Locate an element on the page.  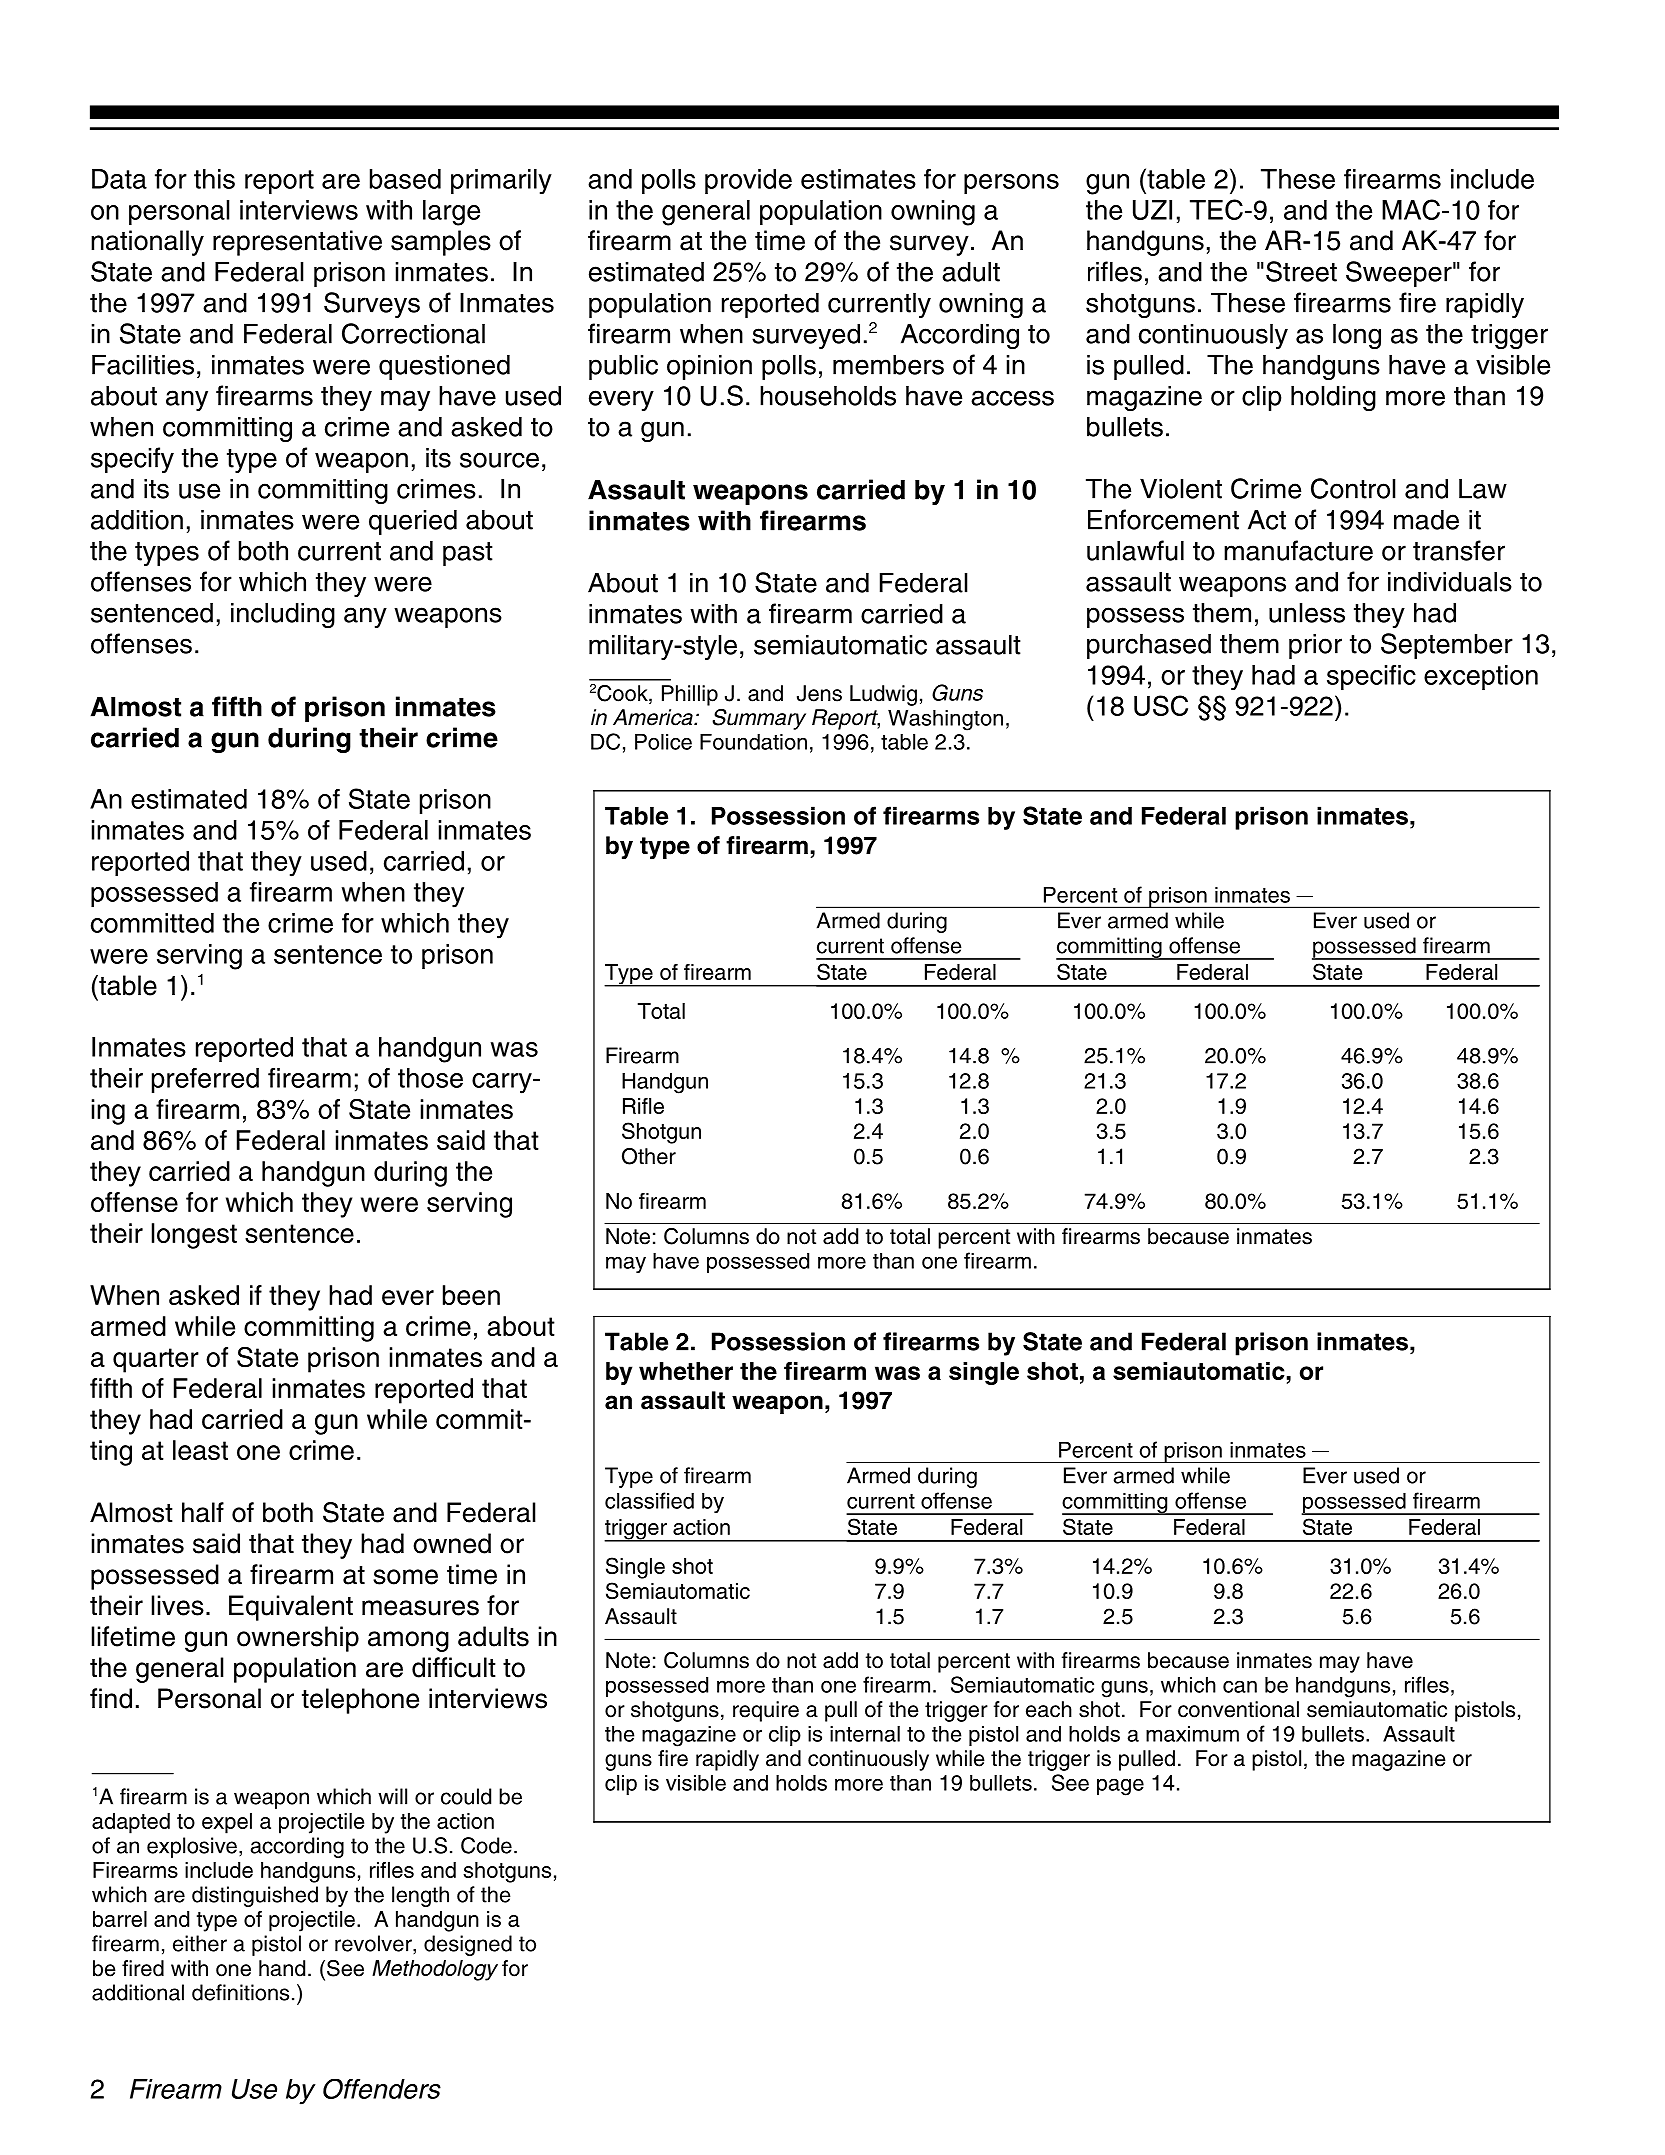
USC is located at coordinates (1161, 705).
